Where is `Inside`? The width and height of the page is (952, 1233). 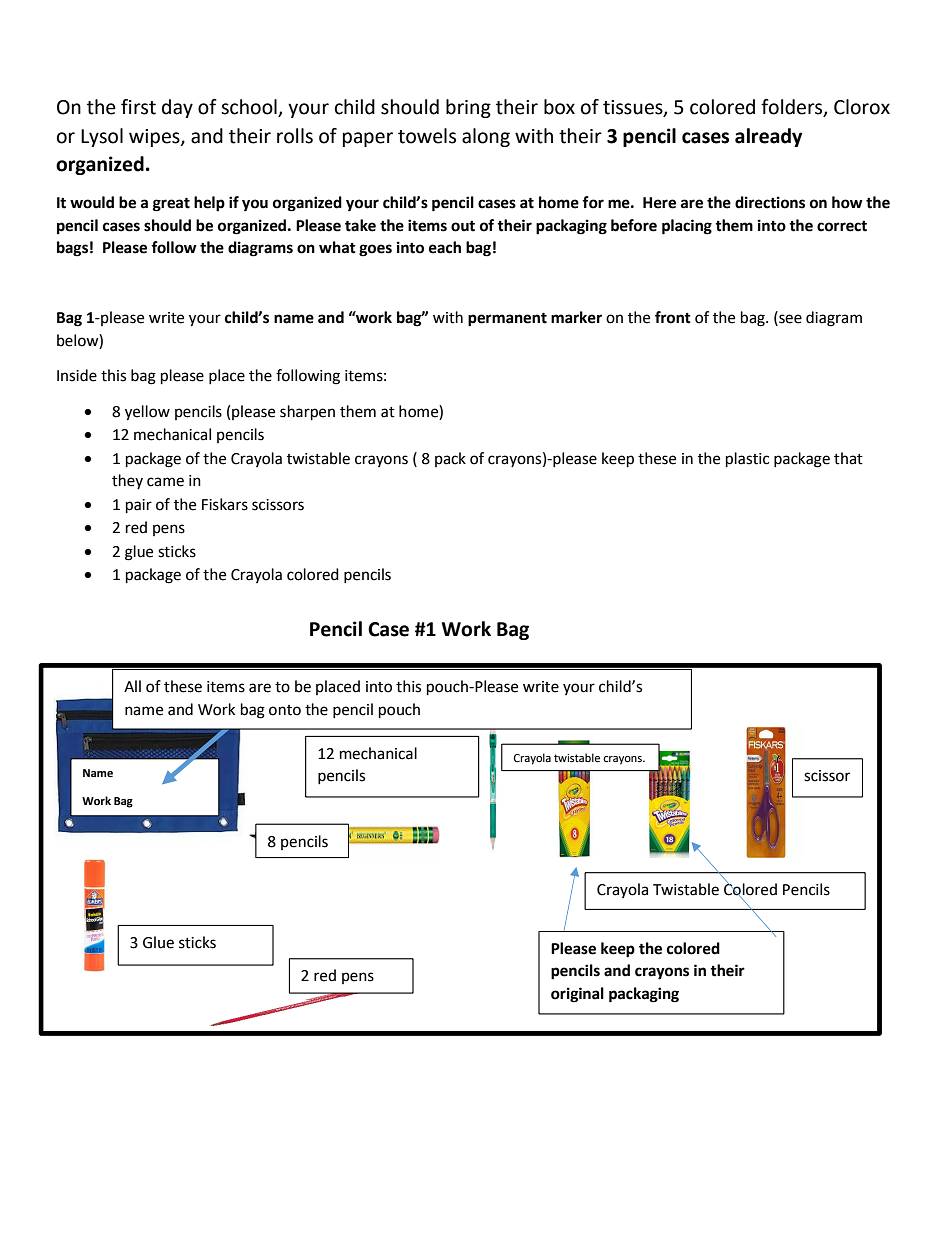 Inside is located at coordinates (77, 375).
